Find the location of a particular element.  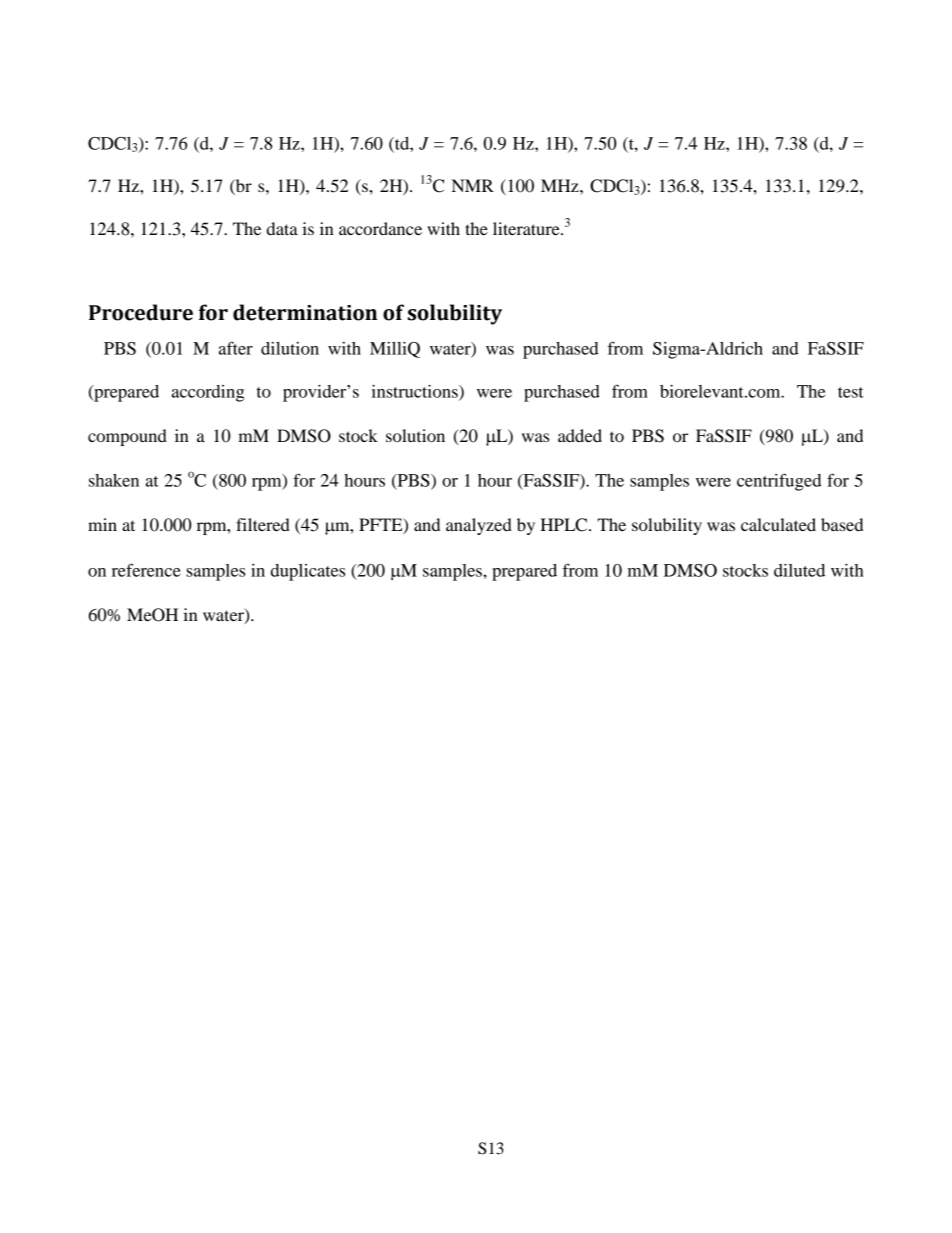

accordance is located at coordinates (380, 228).
